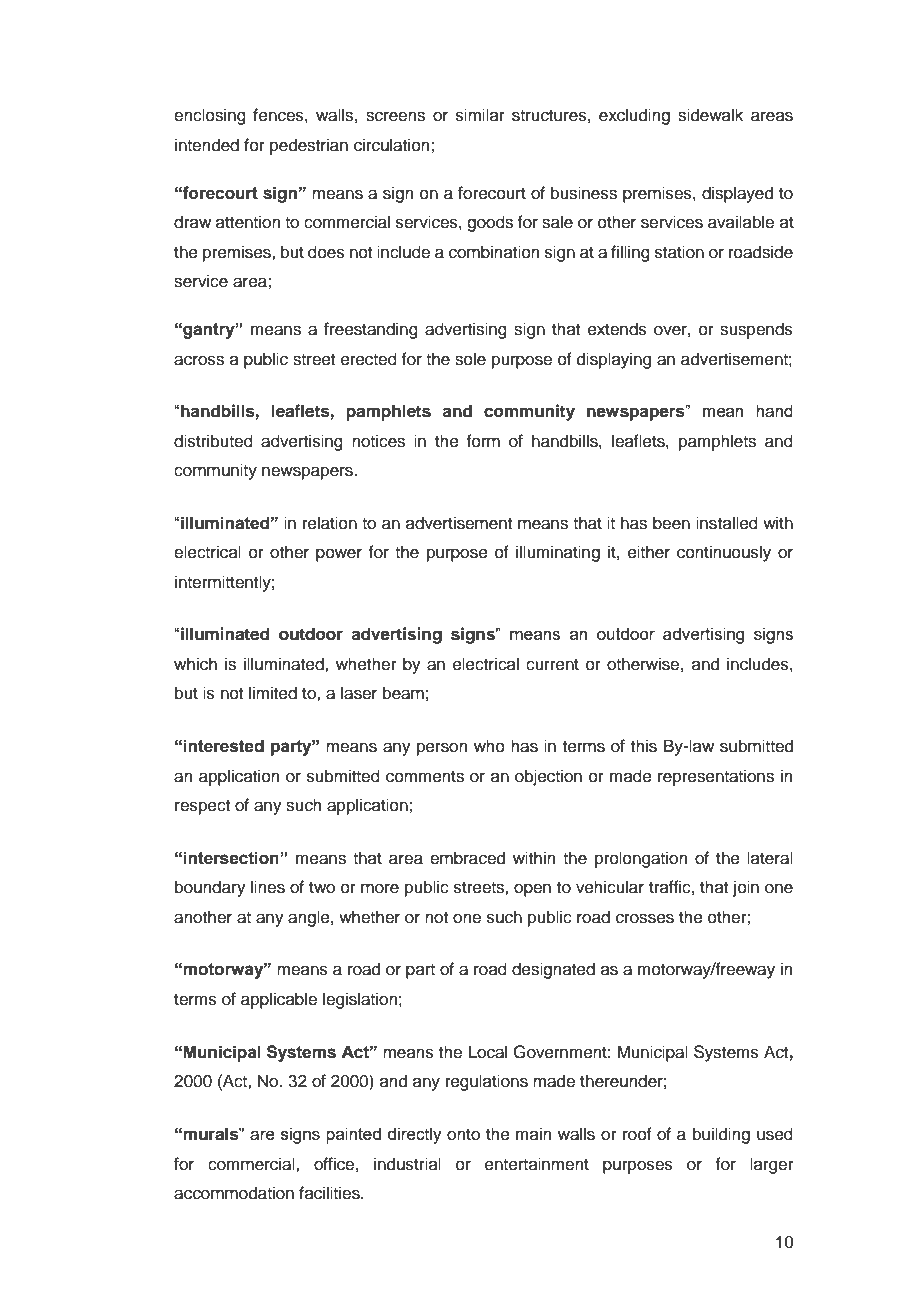 The image size is (924, 1307). Describe the element at coordinates (721, 1135) in the screenshot. I see `building` at that location.
